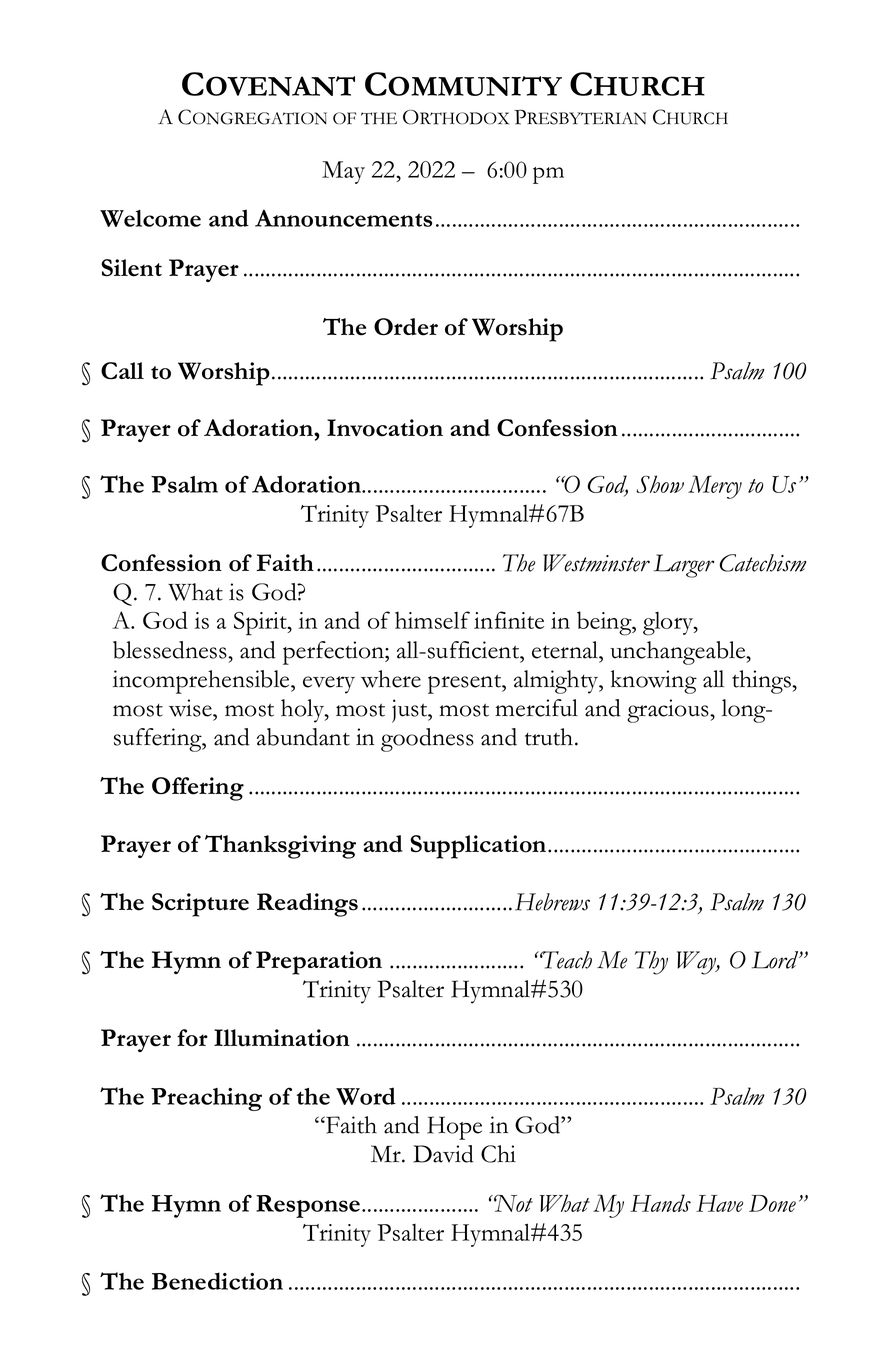 This screenshot has width=887, height=1372. Describe the element at coordinates (684, 566) in the screenshot. I see `Larger` at that location.
